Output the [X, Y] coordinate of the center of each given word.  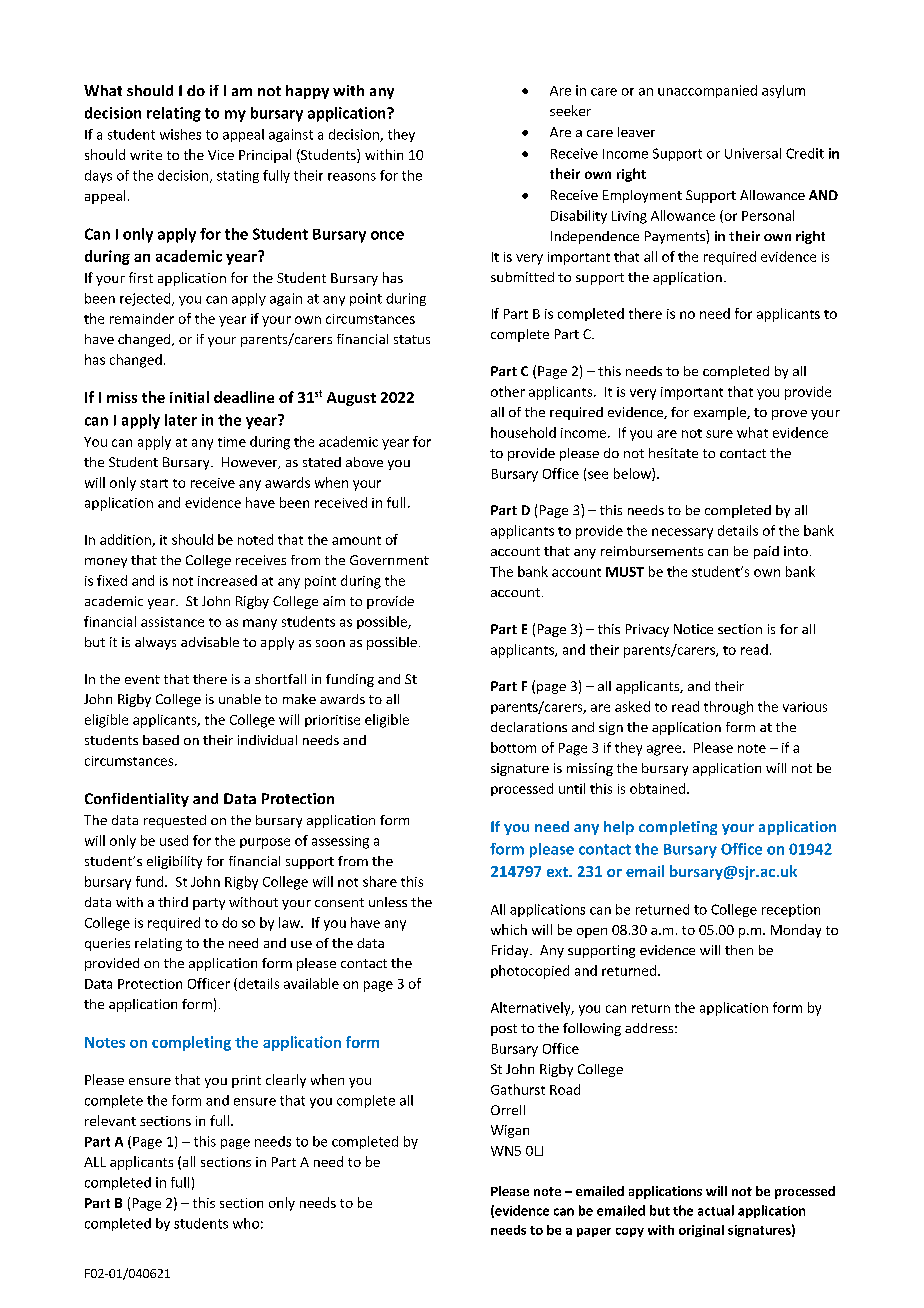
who [246, 1223]
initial [189, 397]
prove [789, 415]
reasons [352, 177]
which [509, 929]
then [739, 950]
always [155, 643]
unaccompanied [707, 91]
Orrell [508, 1110]
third [173, 902]
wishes [180, 134]
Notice [693, 629]
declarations [529, 727]
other [508, 391]
